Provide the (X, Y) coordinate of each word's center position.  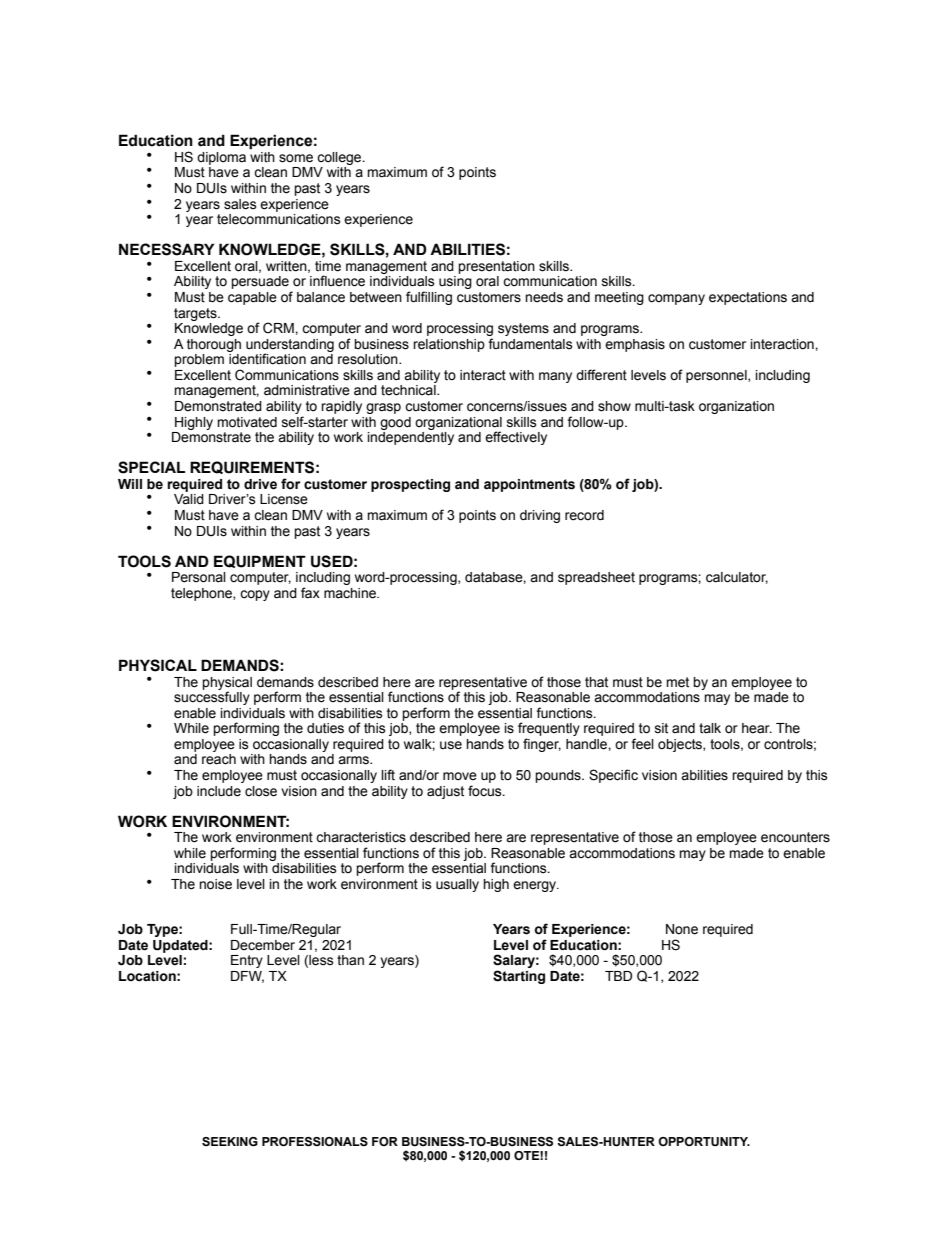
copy (255, 595)
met (677, 682)
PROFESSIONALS (315, 1142)
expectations (748, 298)
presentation (496, 267)
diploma (221, 158)
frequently (549, 730)
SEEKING (230, 1141)
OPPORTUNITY (704, 1142)
